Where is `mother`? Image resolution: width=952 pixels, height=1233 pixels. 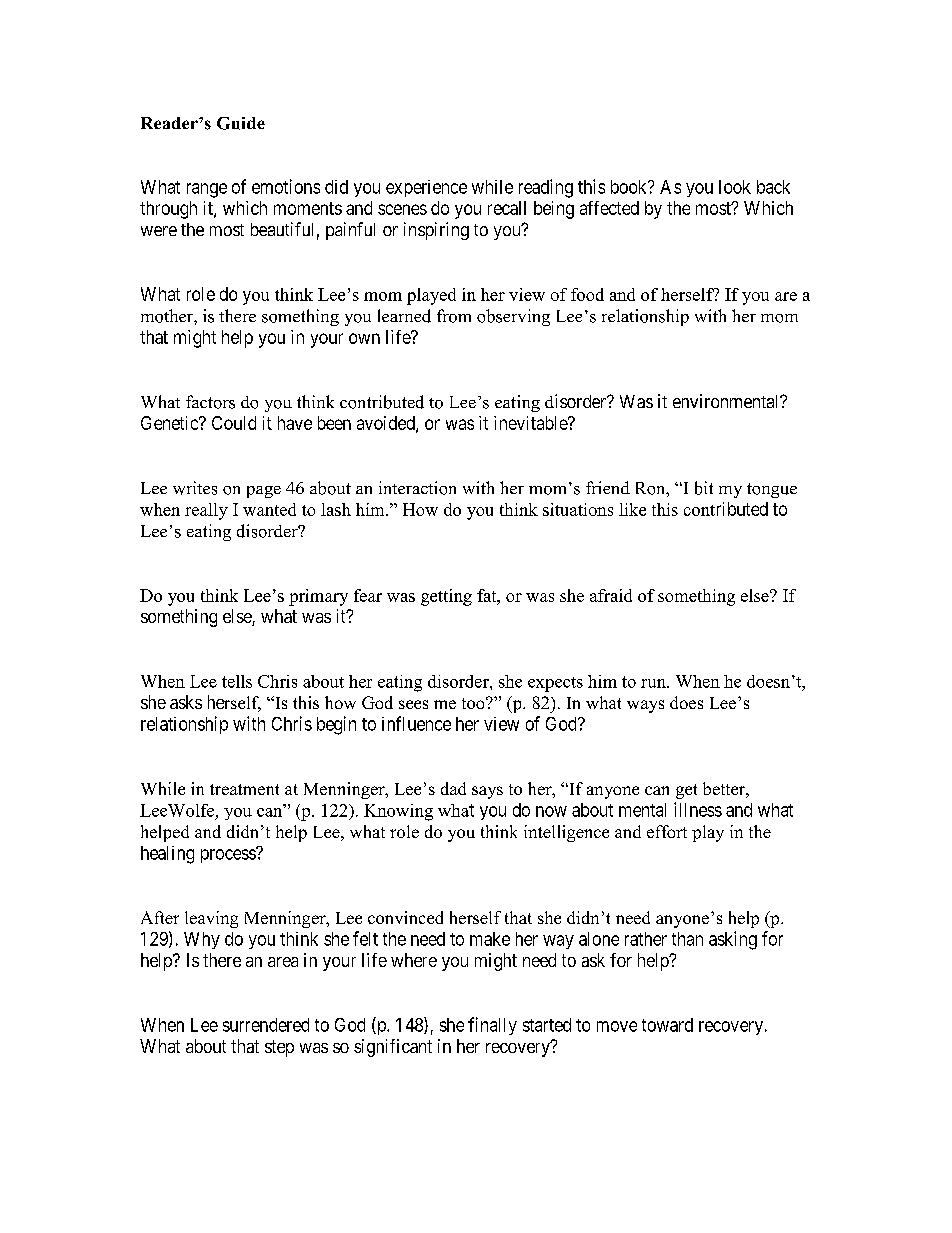 mother is located at coordinates (168, 316).
